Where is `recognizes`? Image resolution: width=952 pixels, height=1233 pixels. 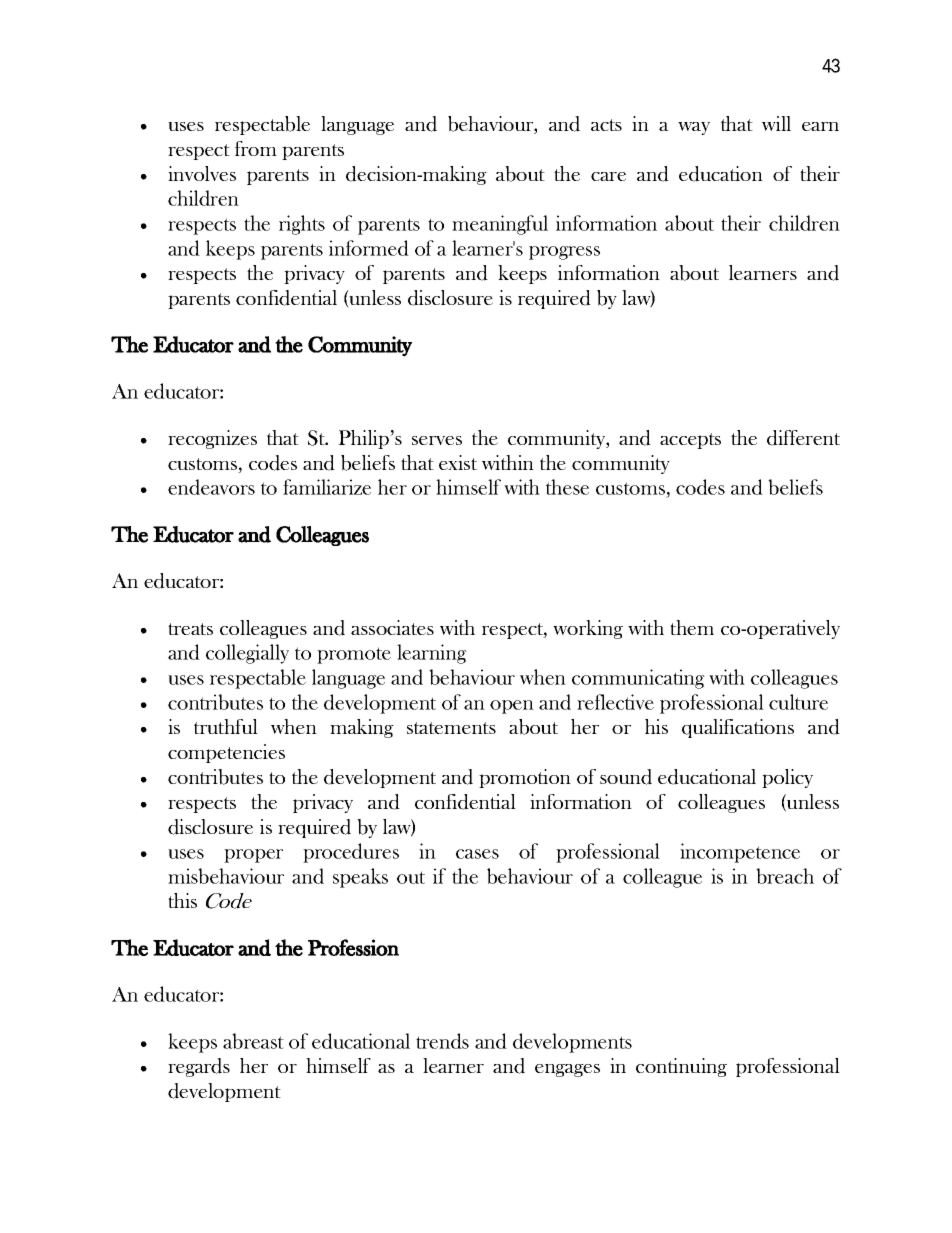
recognizes is located at coordinates (212, 439).
